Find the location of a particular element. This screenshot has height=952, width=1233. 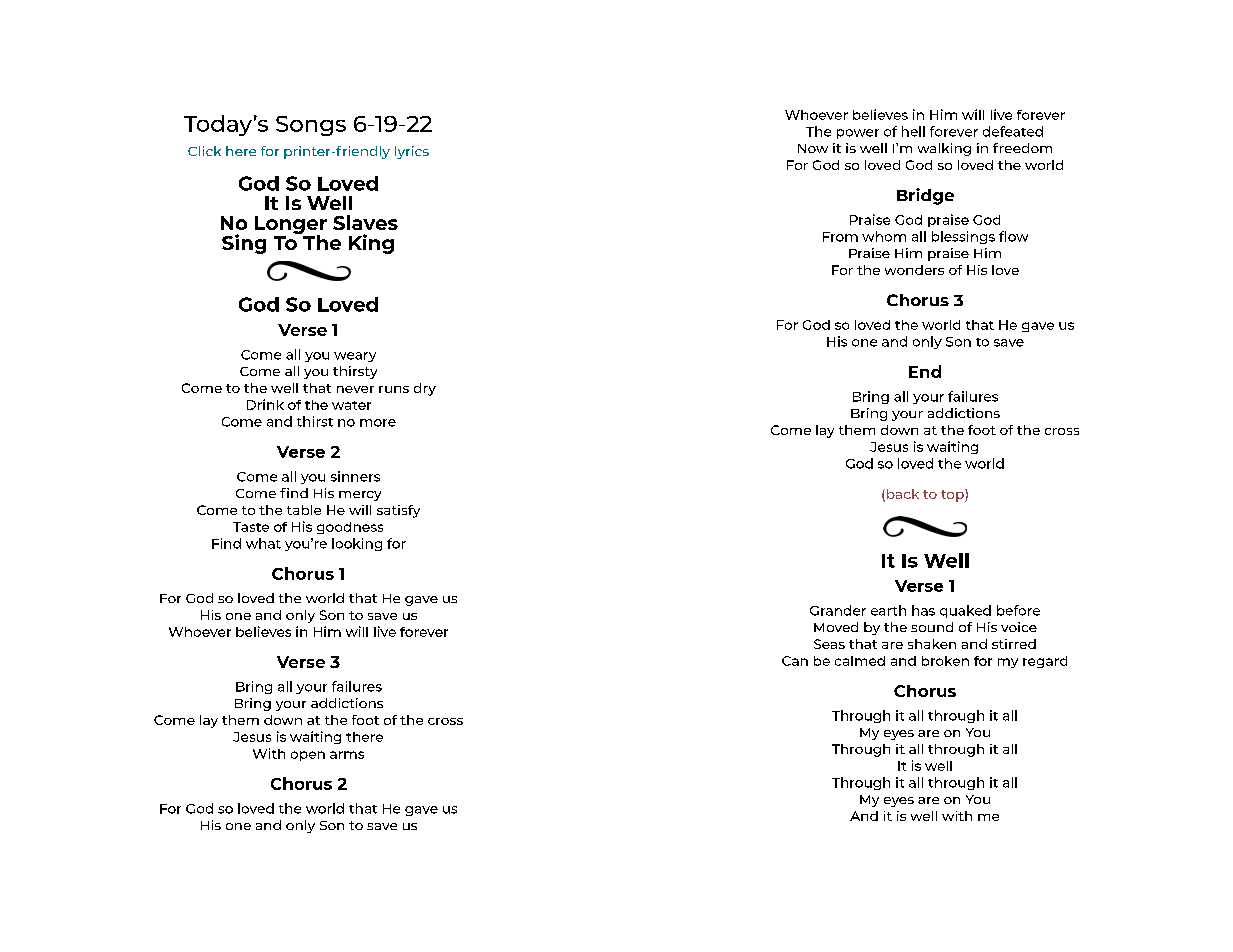

Grander is located at coordinates (838, 610).
